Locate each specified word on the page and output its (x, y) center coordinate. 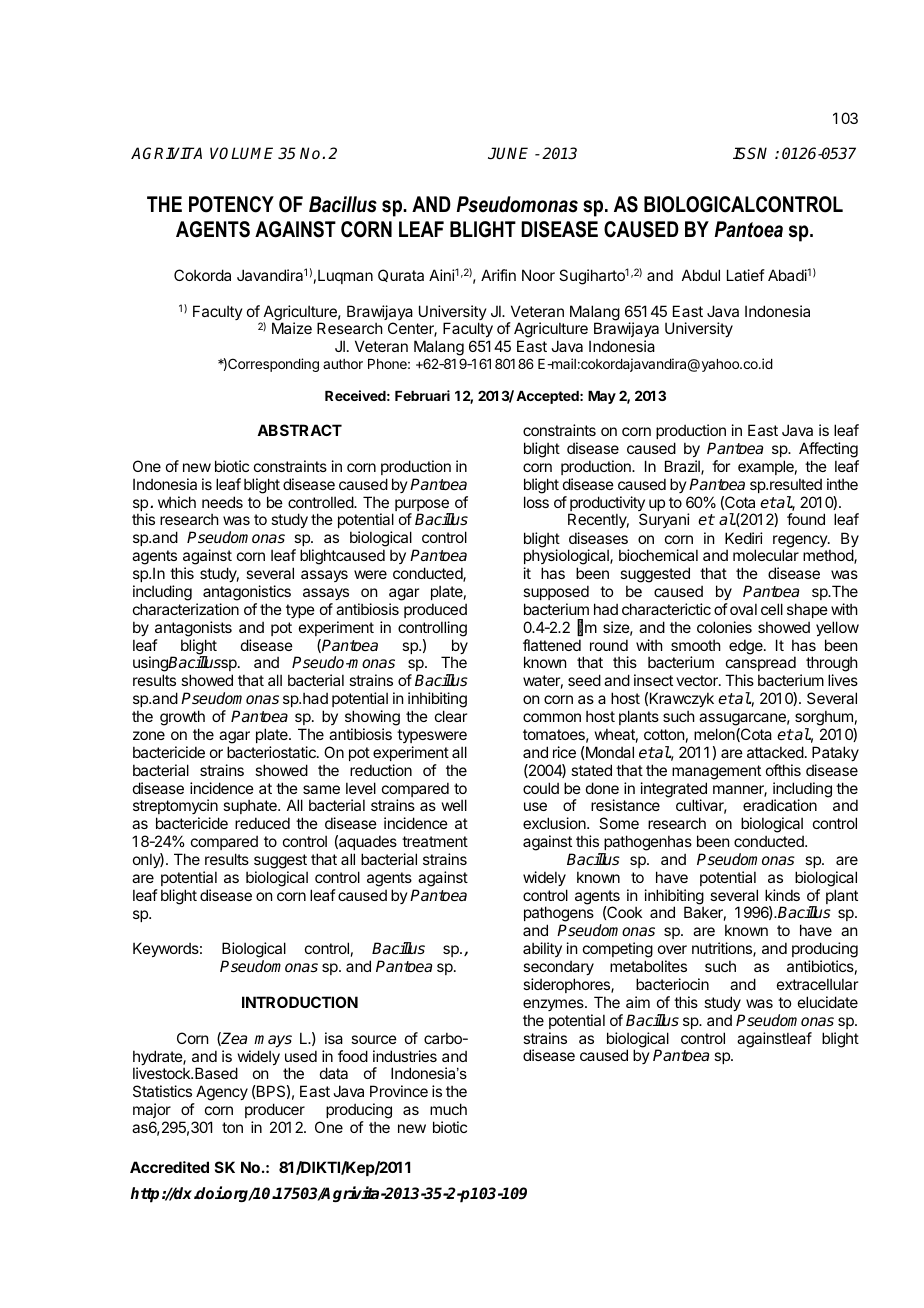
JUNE (508, 153)
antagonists (193, 629)
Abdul (701, 275)
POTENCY (231, 204)
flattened (552, 645)
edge (747, 647)
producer (275, 1110)
